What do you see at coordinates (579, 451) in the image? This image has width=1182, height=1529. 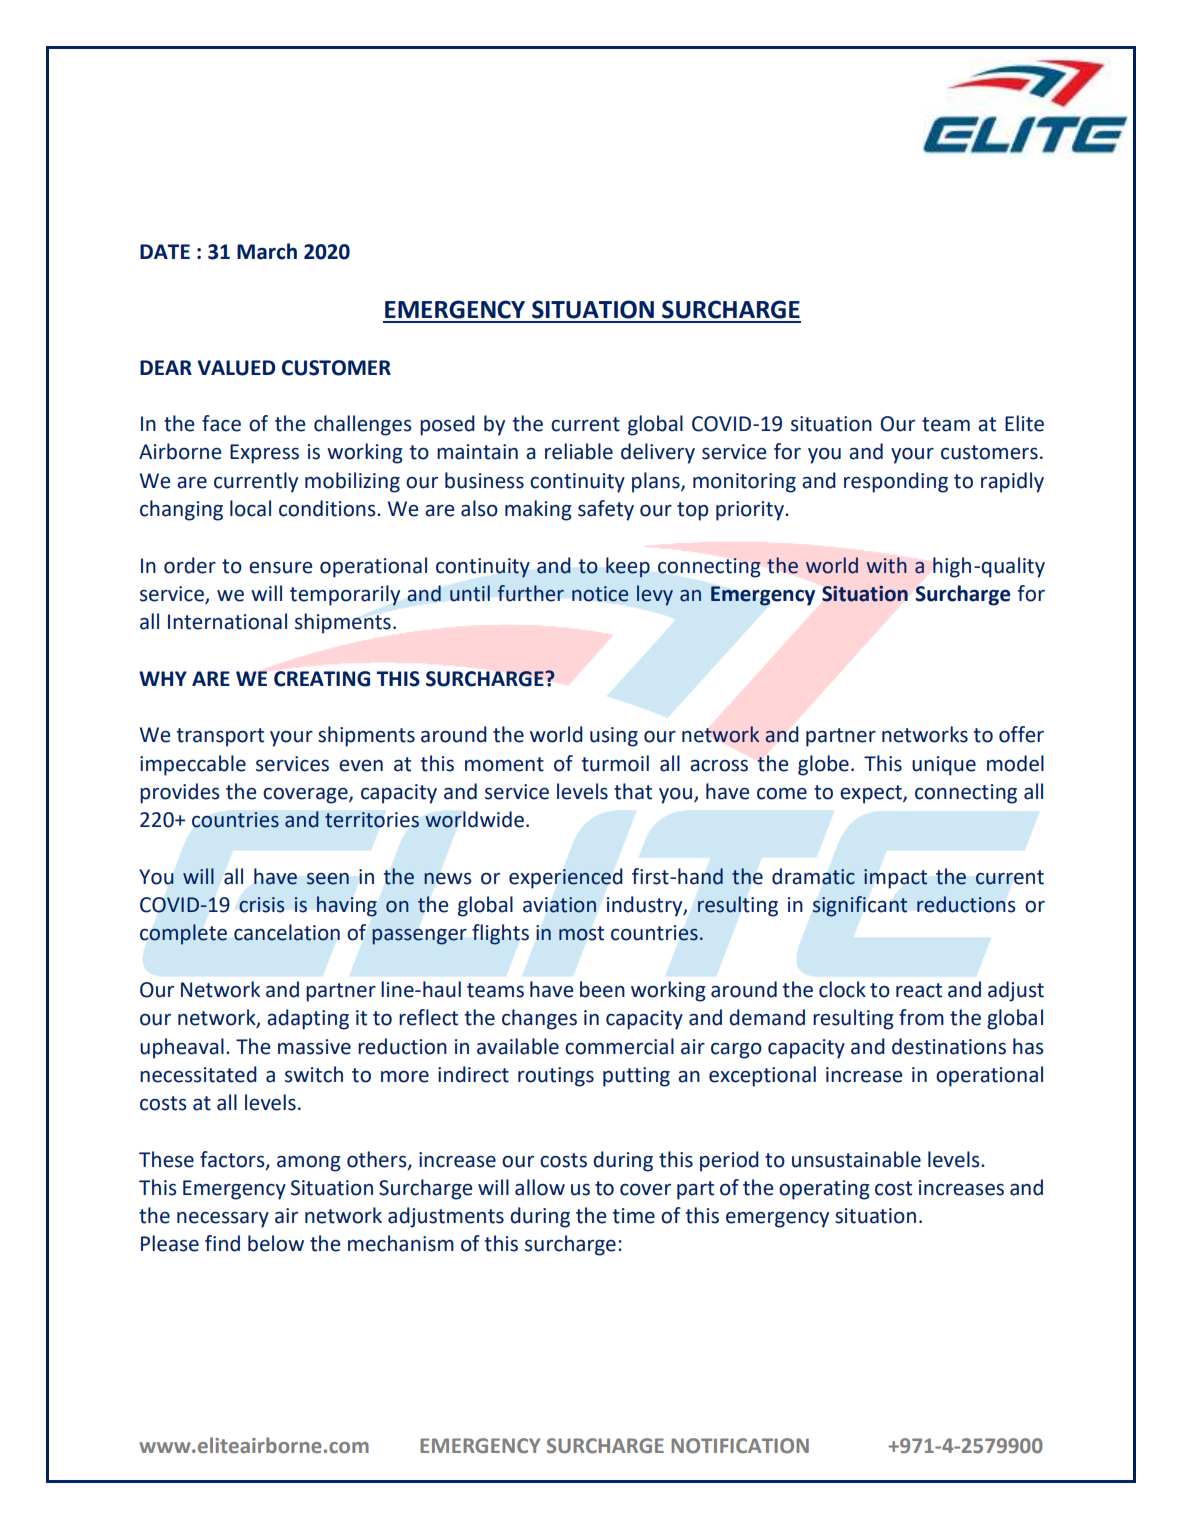 I see `reliable` at bounding box center [579, 451].
